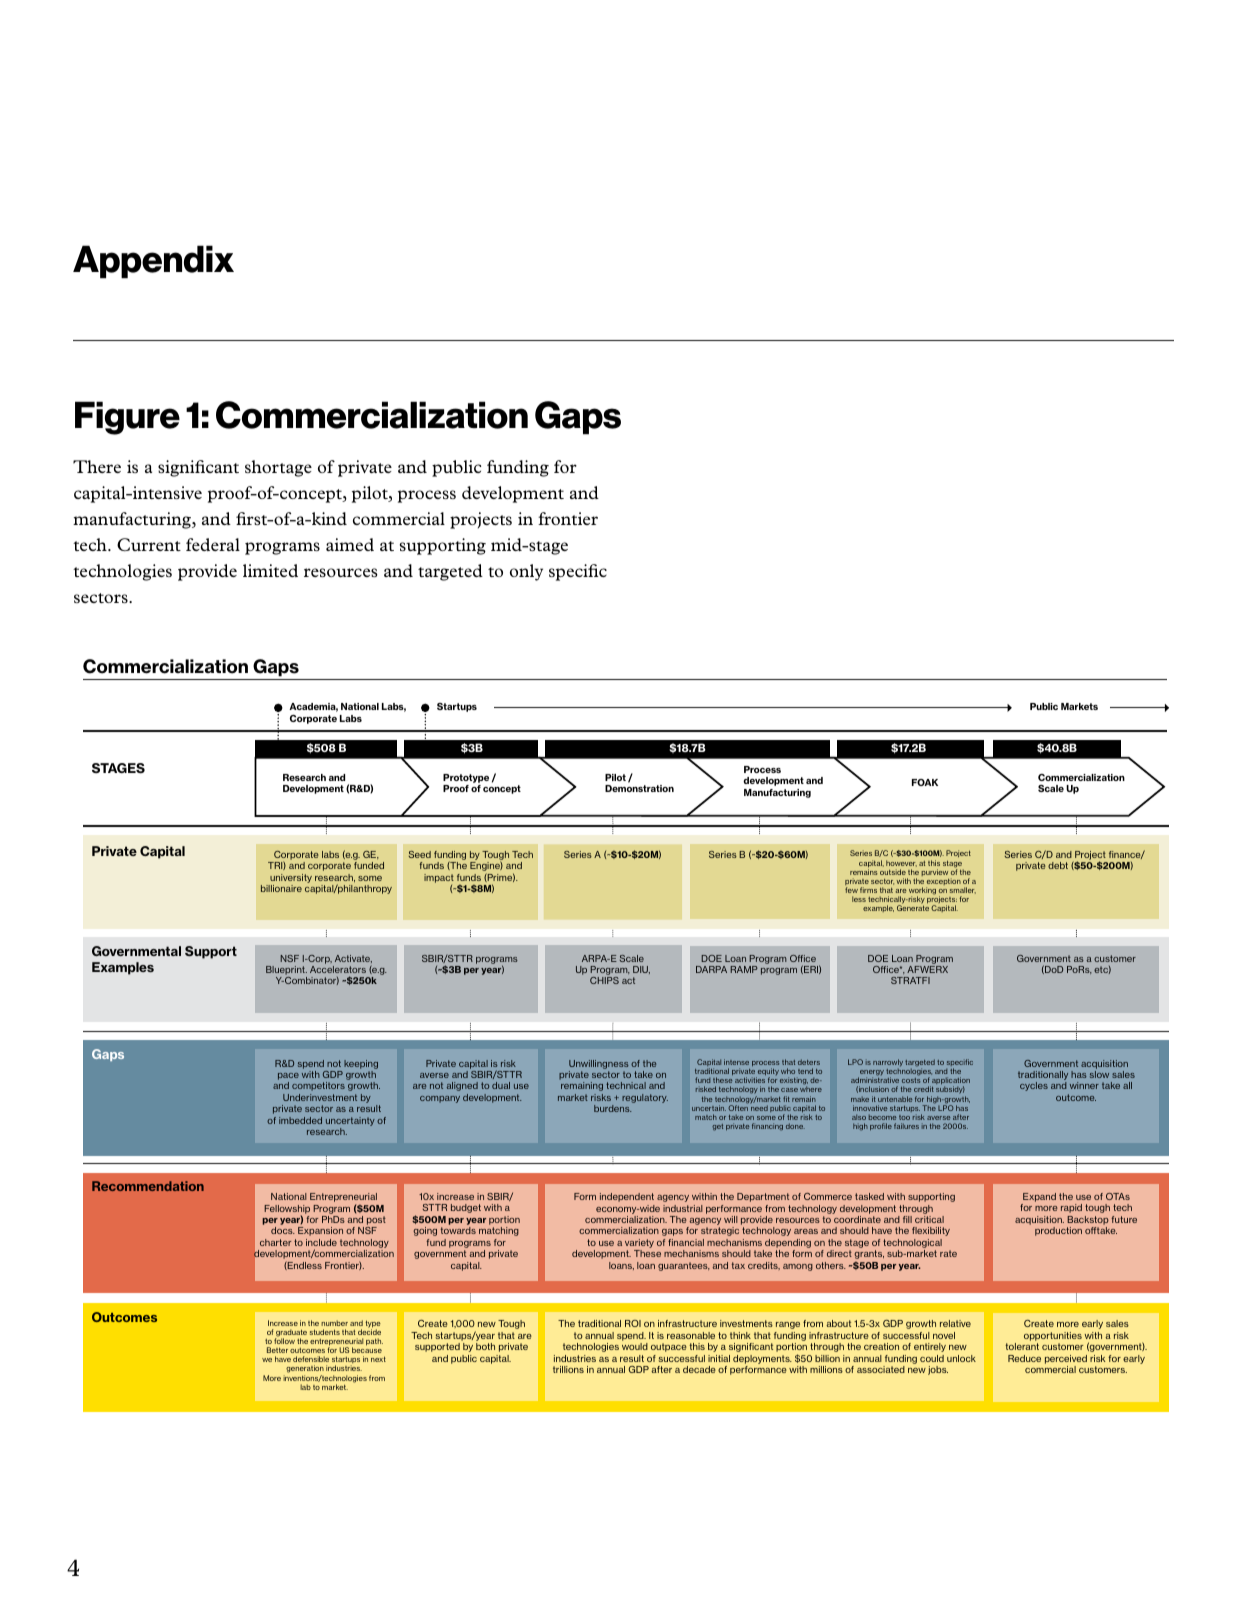  I want to click on shortage, so click(278, 468).
